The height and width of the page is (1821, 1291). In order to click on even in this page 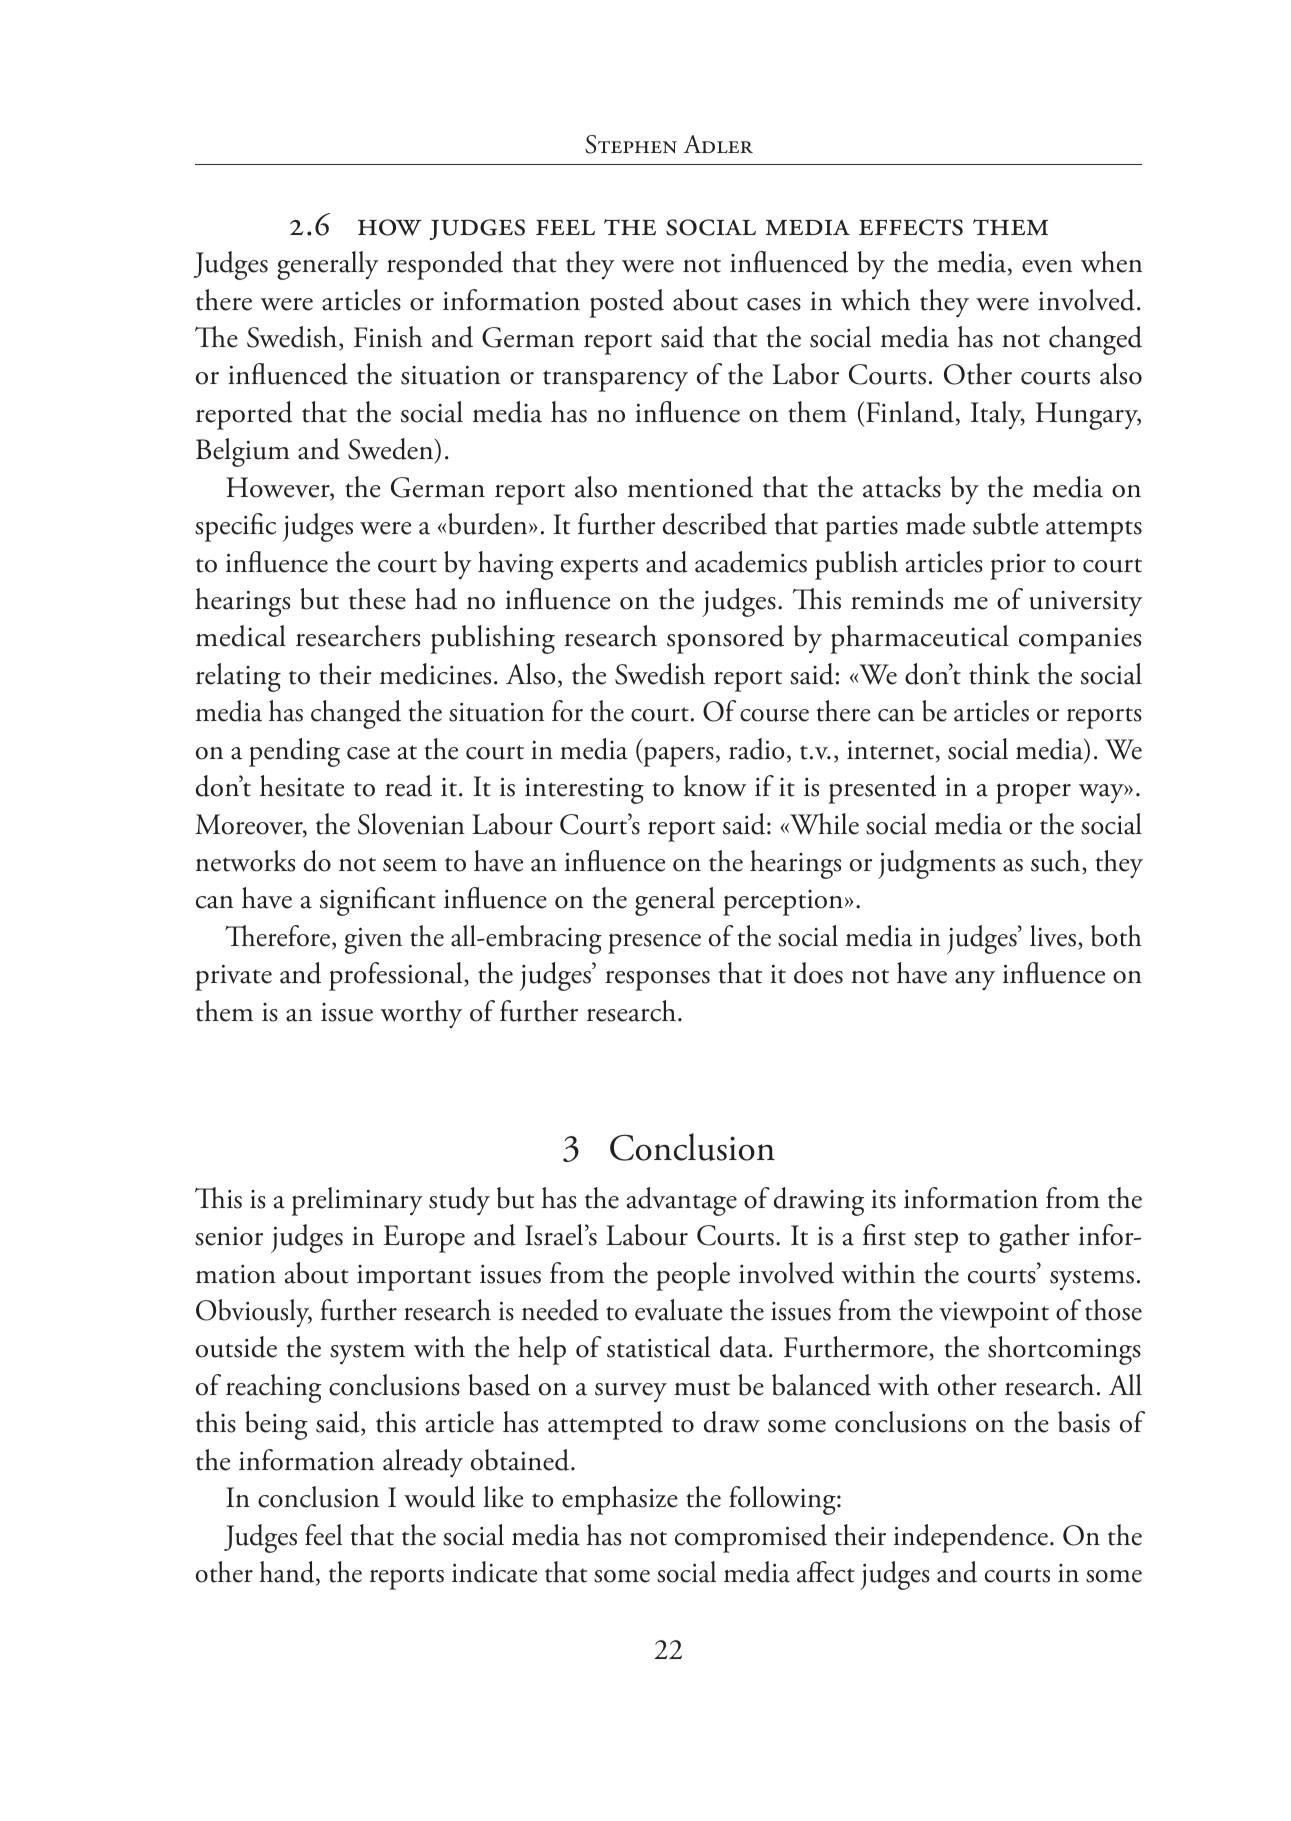, I will do `click(1047, 266)`.
